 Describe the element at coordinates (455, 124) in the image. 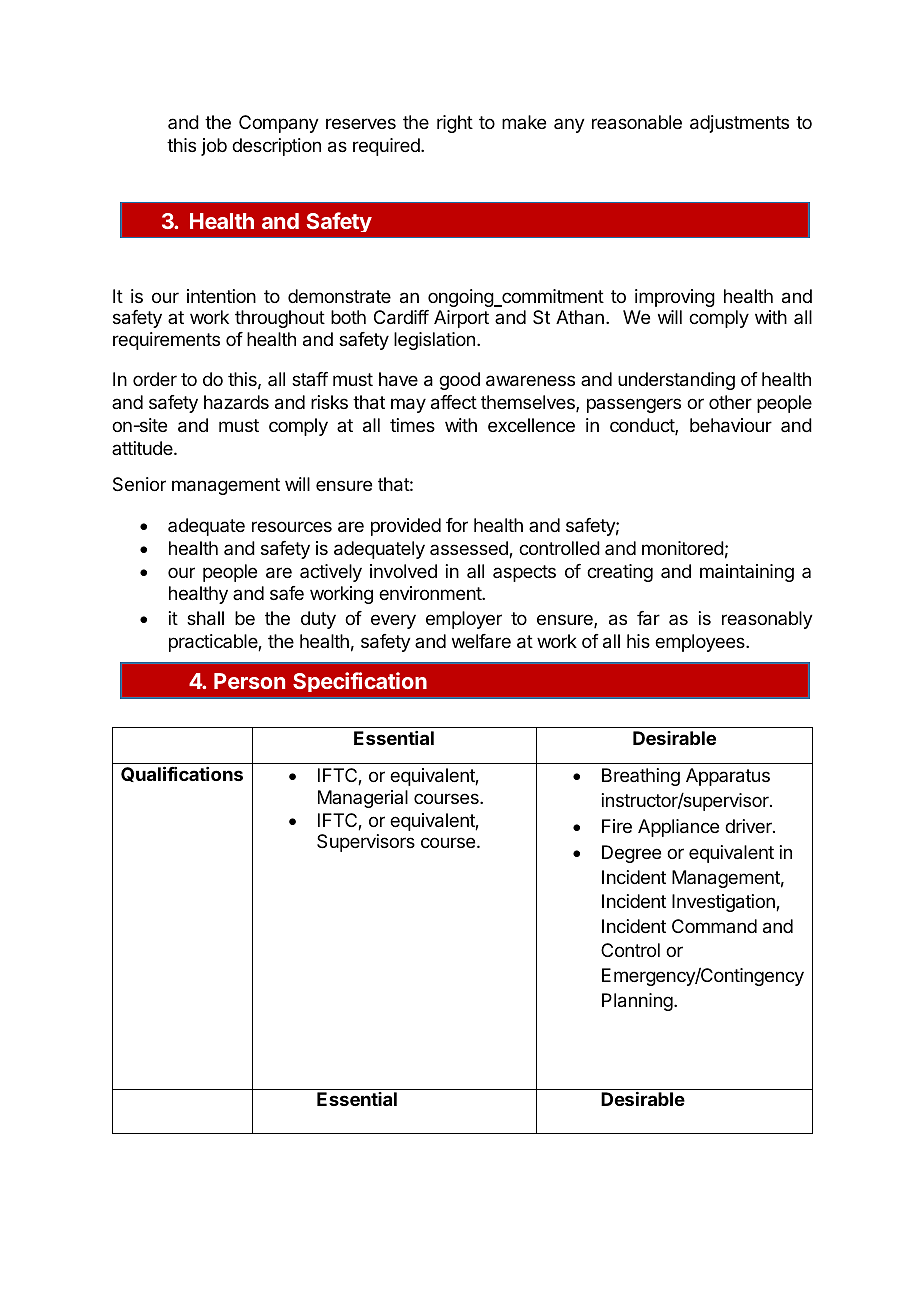

I see `right` at that location.
